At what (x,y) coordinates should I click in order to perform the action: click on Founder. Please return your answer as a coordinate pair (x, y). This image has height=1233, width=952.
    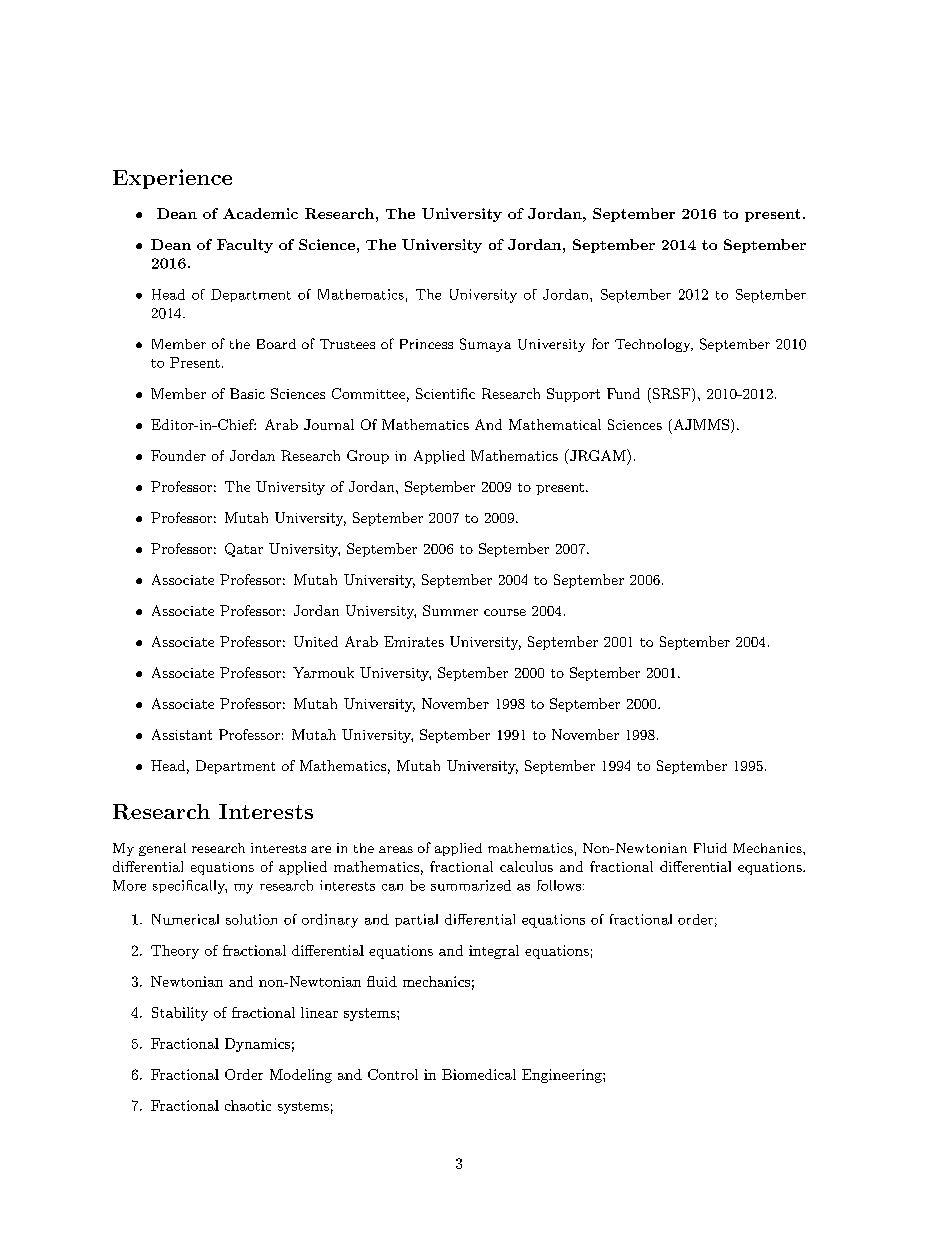
    Looking at the image, I should click on (178, 455).
